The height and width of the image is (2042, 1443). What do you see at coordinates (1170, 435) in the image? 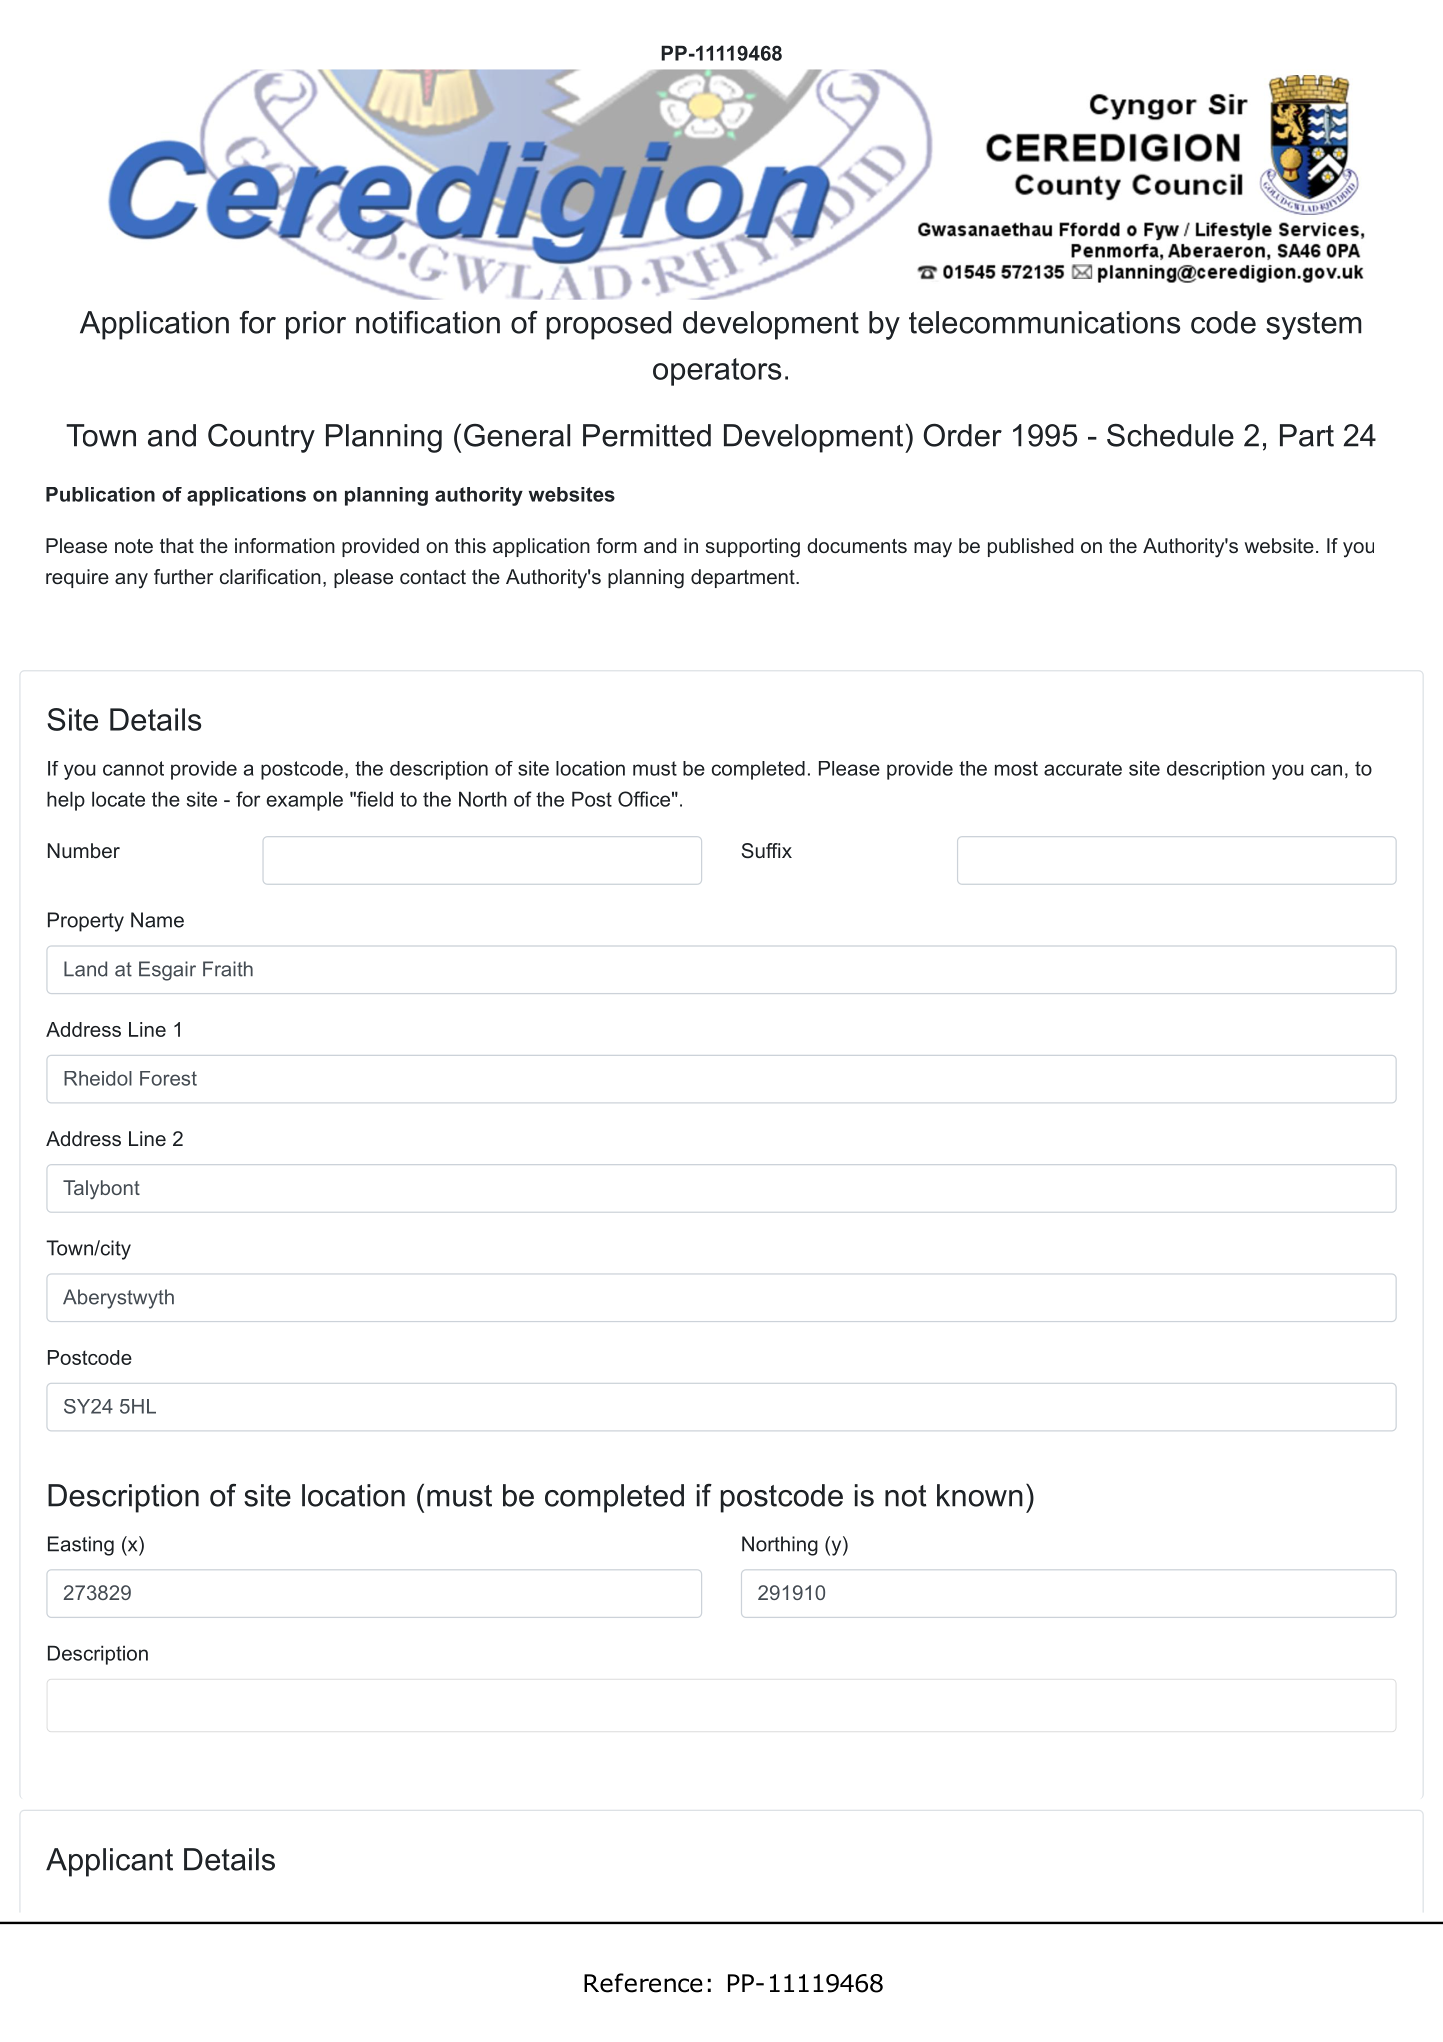
I see `Schedule` at bounding box center [1170, 435].
